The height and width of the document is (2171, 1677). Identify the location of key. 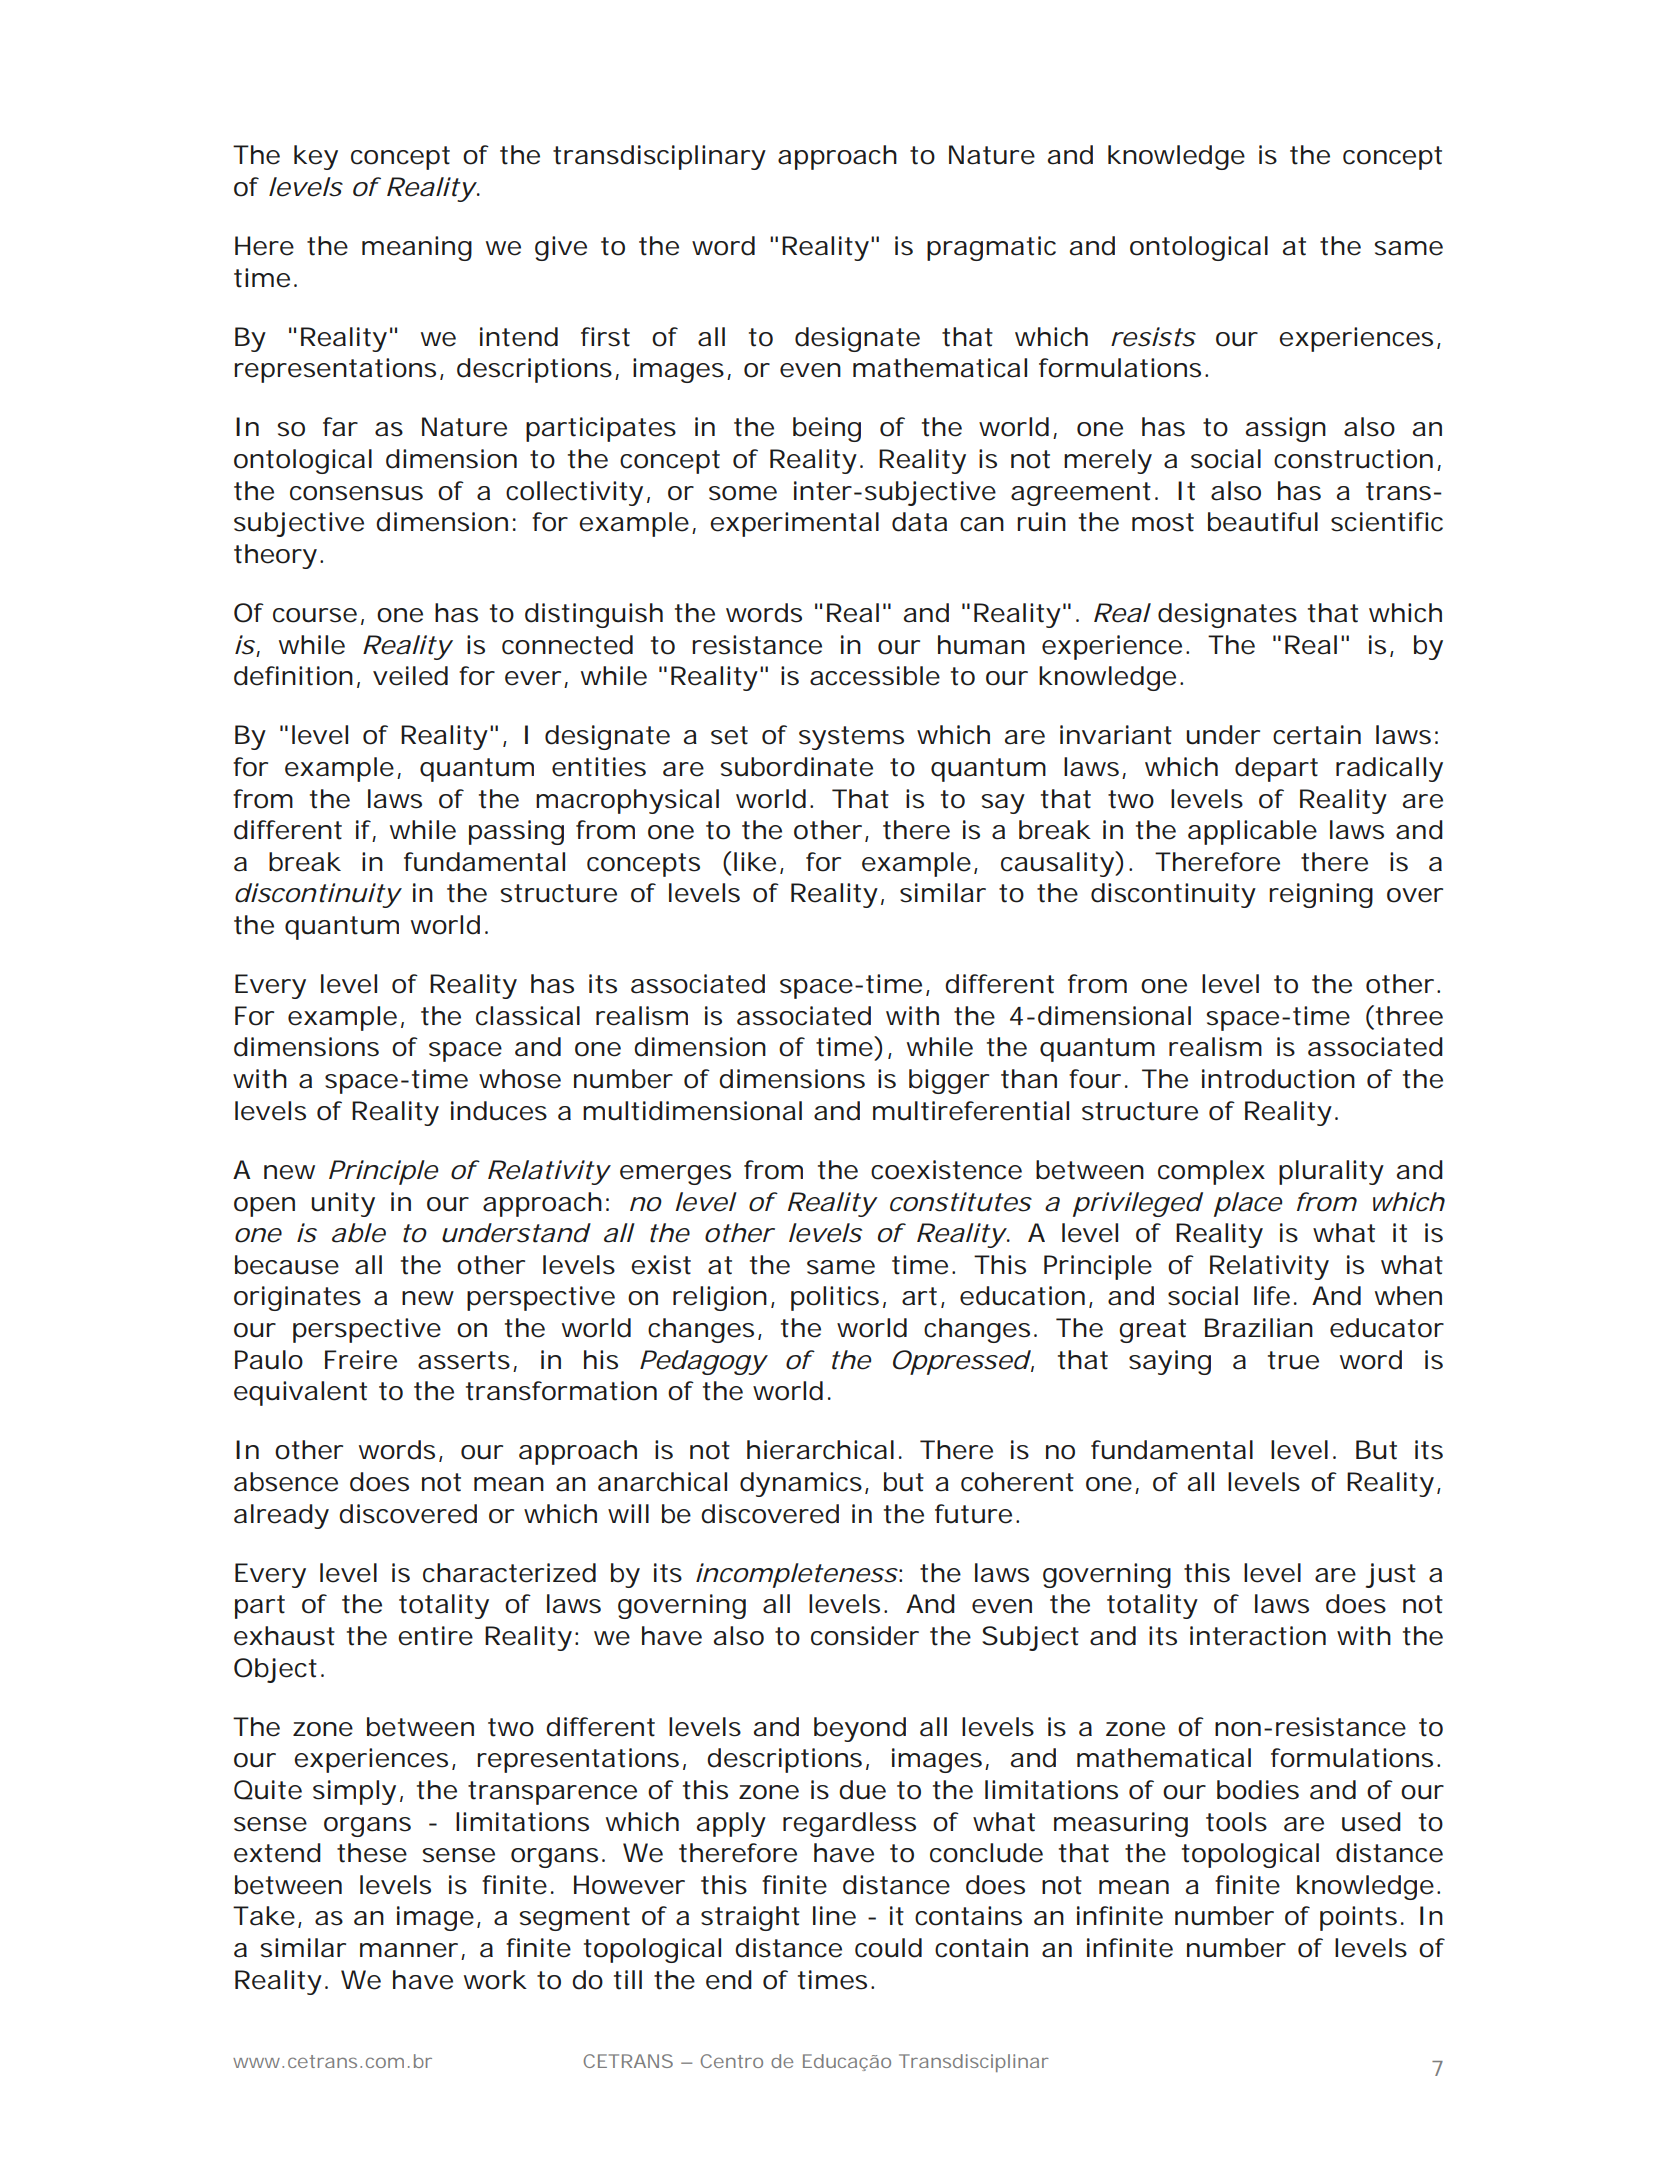
(316, 157).
